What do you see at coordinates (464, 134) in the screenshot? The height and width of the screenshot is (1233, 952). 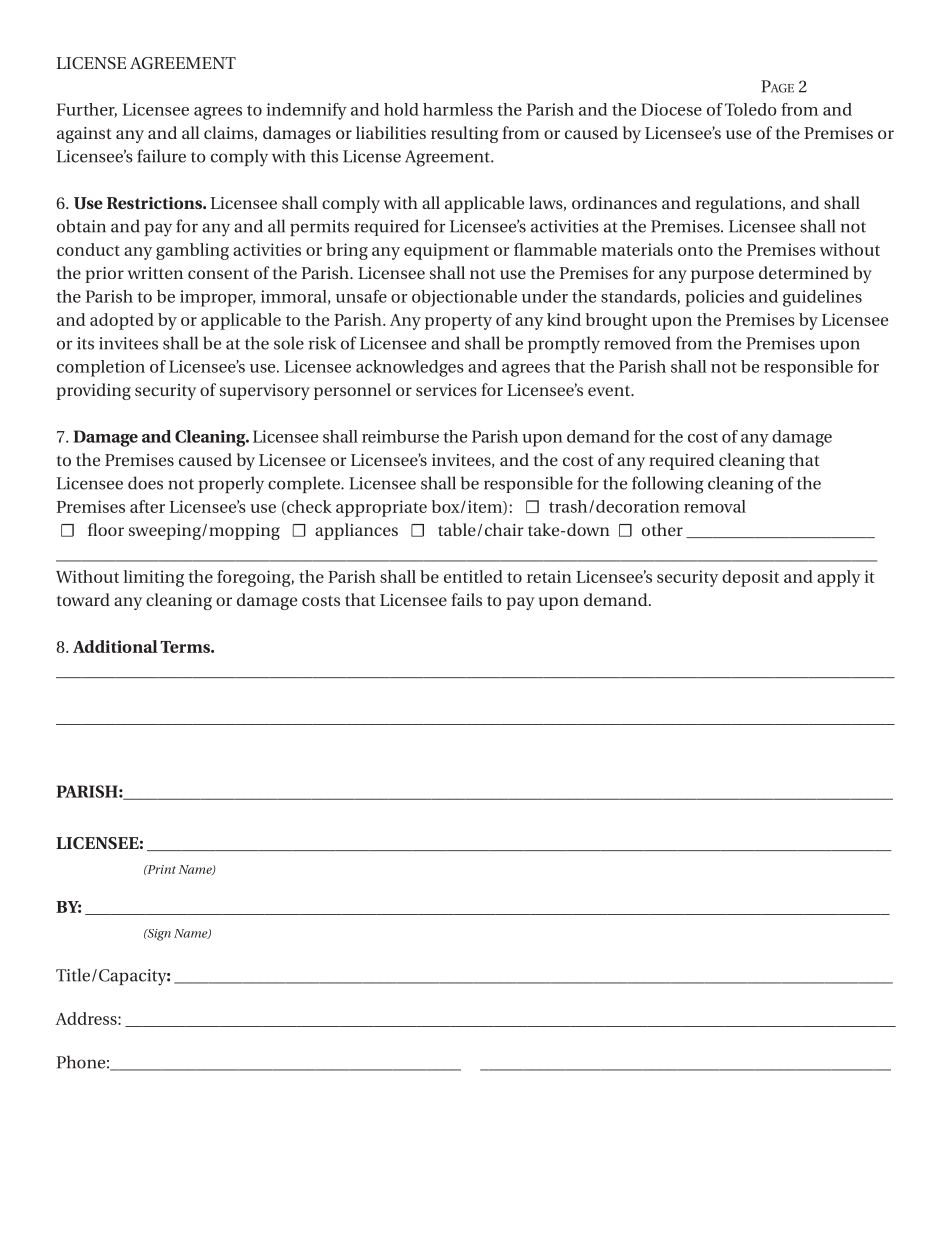 I see `resulting` at bounding box center [464, 134].
